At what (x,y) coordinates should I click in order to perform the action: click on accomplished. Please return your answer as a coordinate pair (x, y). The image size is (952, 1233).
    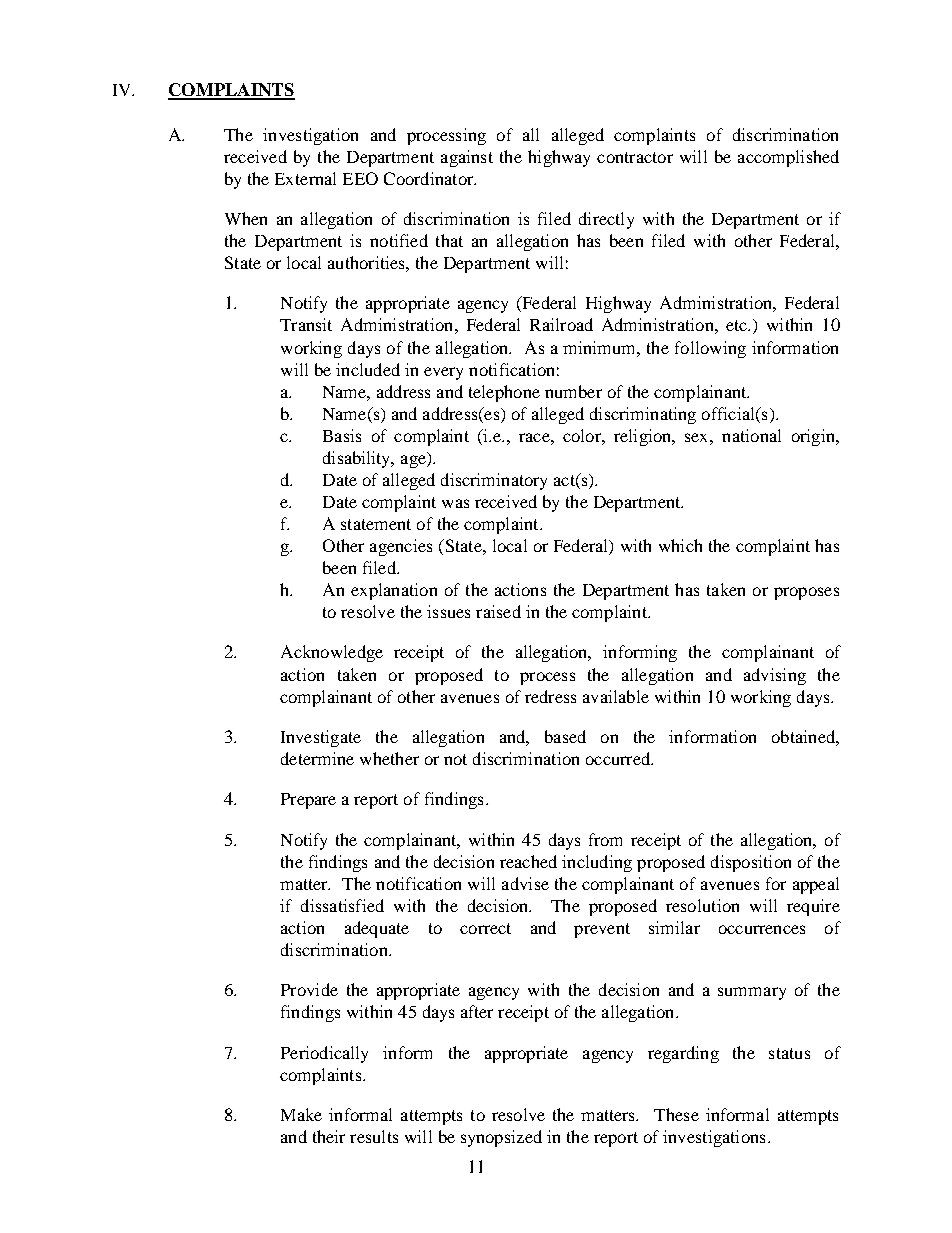
    Looking at the image, I should click on (788, 158).
